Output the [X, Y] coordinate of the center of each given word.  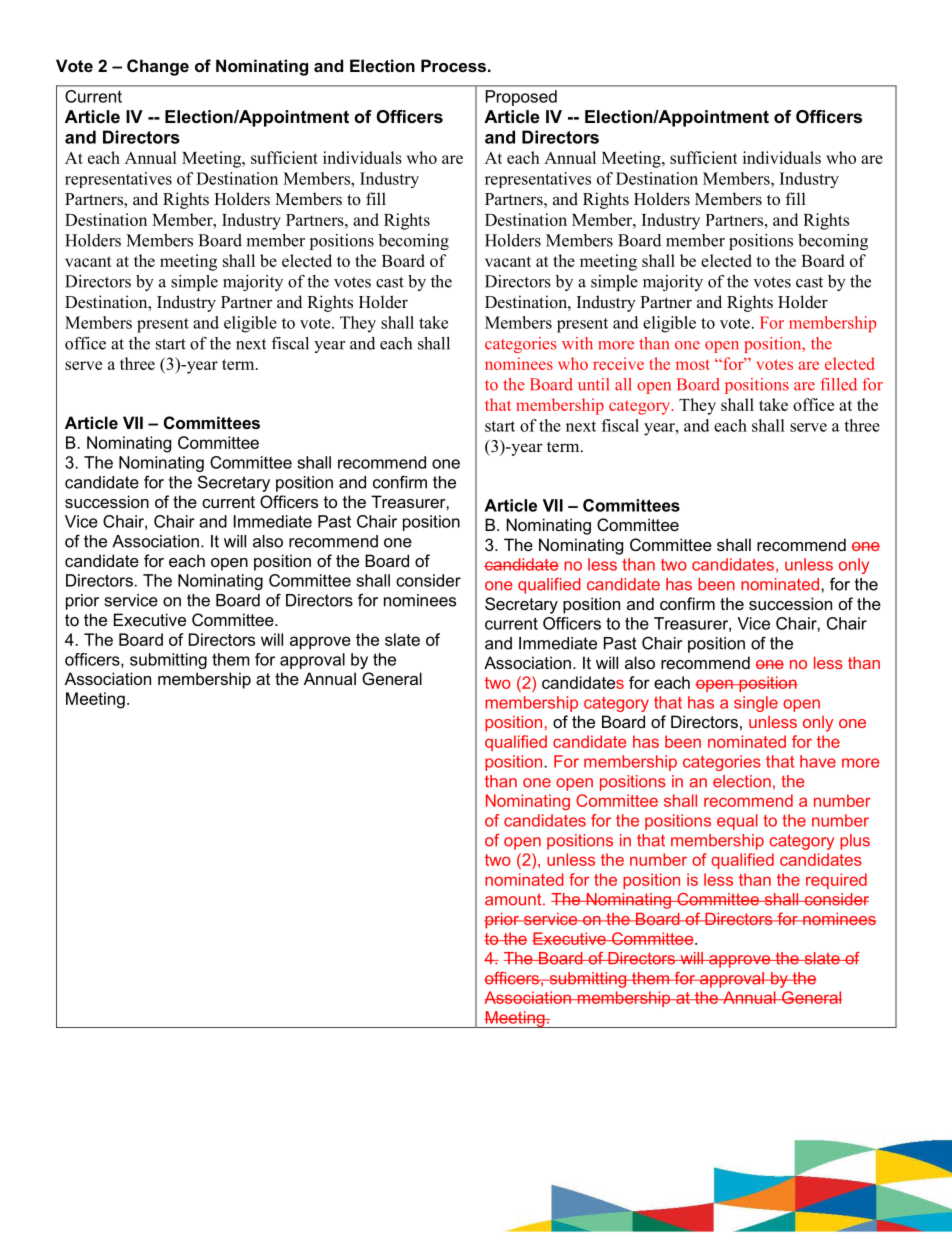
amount [514, 899]
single [756, 704]
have [818, 761]
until [593, 384]
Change [158, 67]
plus [855, 842]
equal [737, 822]
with [577, 343]
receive [618, 363]
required [836, 881]
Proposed [521, 98]
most [693, 364]
